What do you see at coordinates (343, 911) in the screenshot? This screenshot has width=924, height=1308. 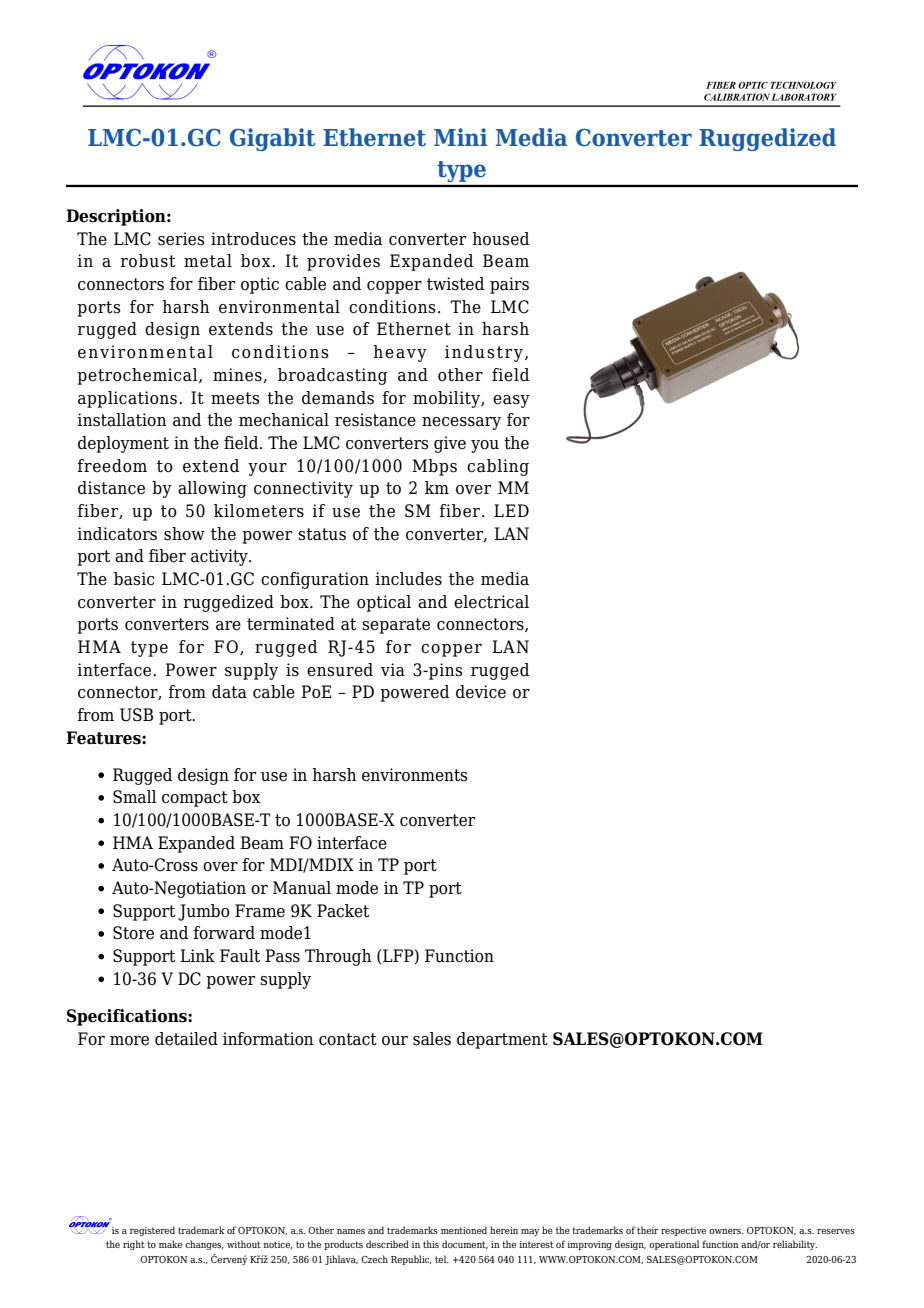 I see `Packet` at bounding box center [343, 911].
